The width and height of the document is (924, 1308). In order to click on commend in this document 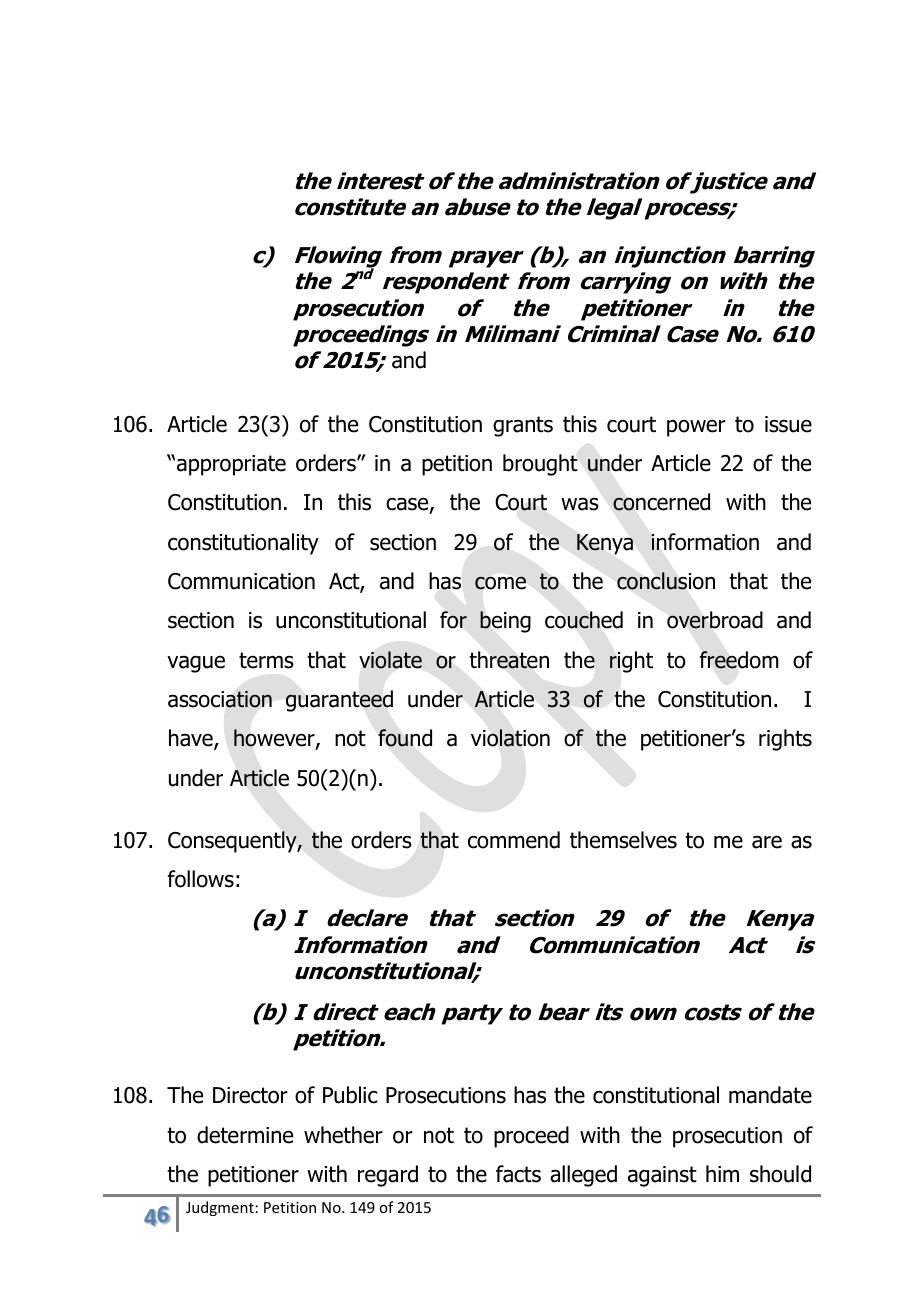, I will do `click(514, 840)`.
